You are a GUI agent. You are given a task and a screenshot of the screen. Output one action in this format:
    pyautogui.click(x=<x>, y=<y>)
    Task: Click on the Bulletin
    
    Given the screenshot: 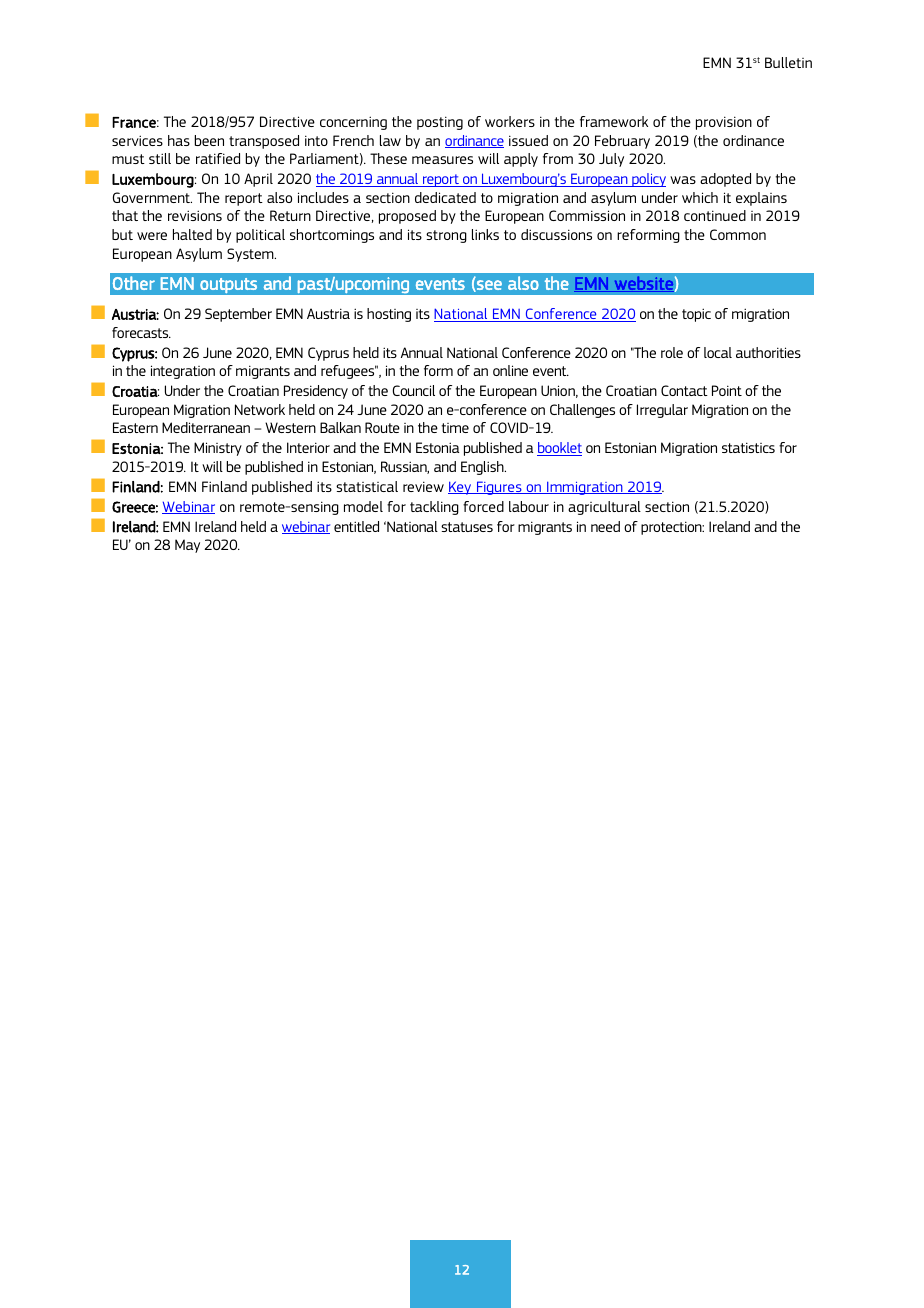 What is the action you would take?
    pyautogui.click(x=788, y=62)
